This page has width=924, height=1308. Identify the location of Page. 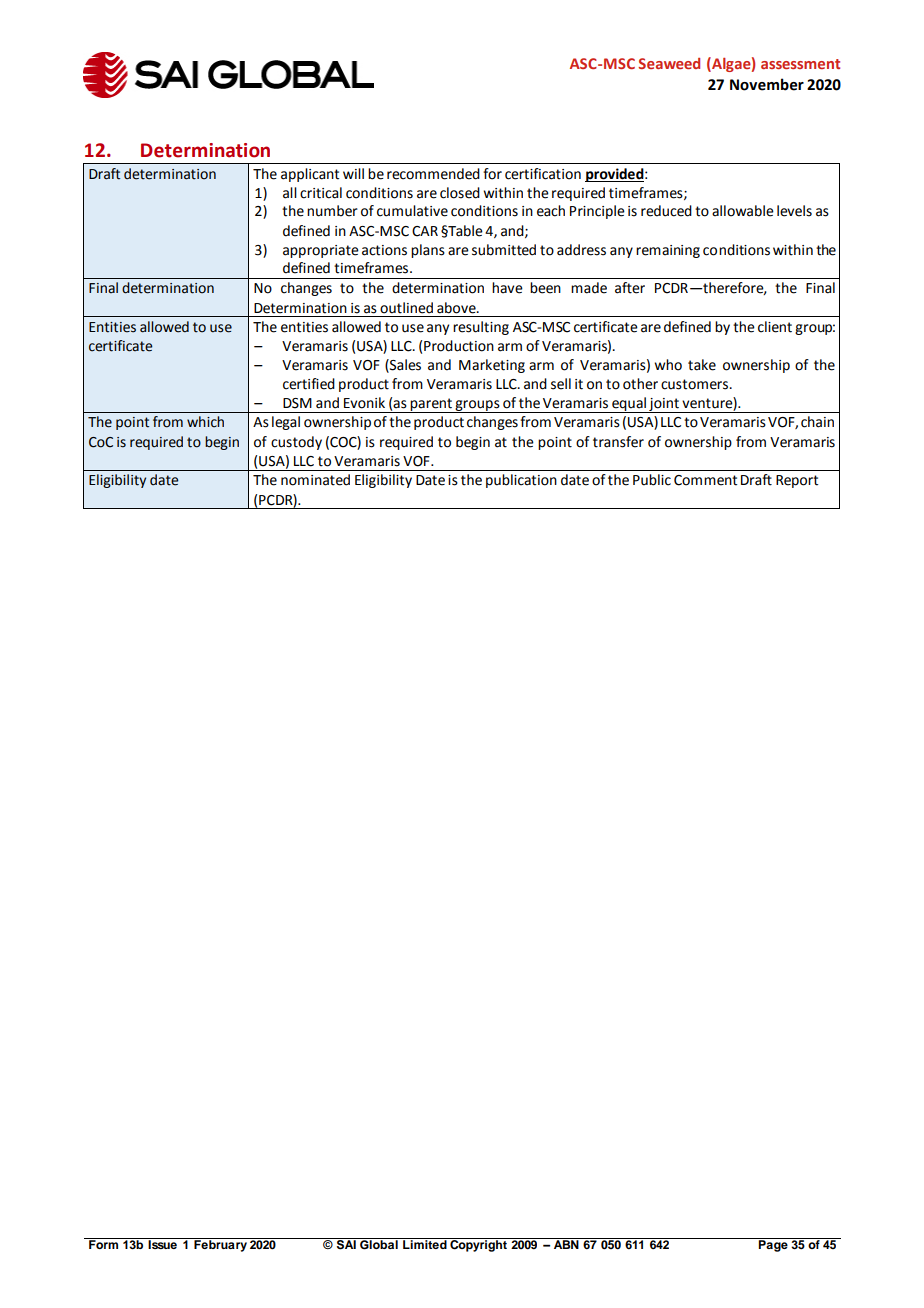
(773, 1245).
